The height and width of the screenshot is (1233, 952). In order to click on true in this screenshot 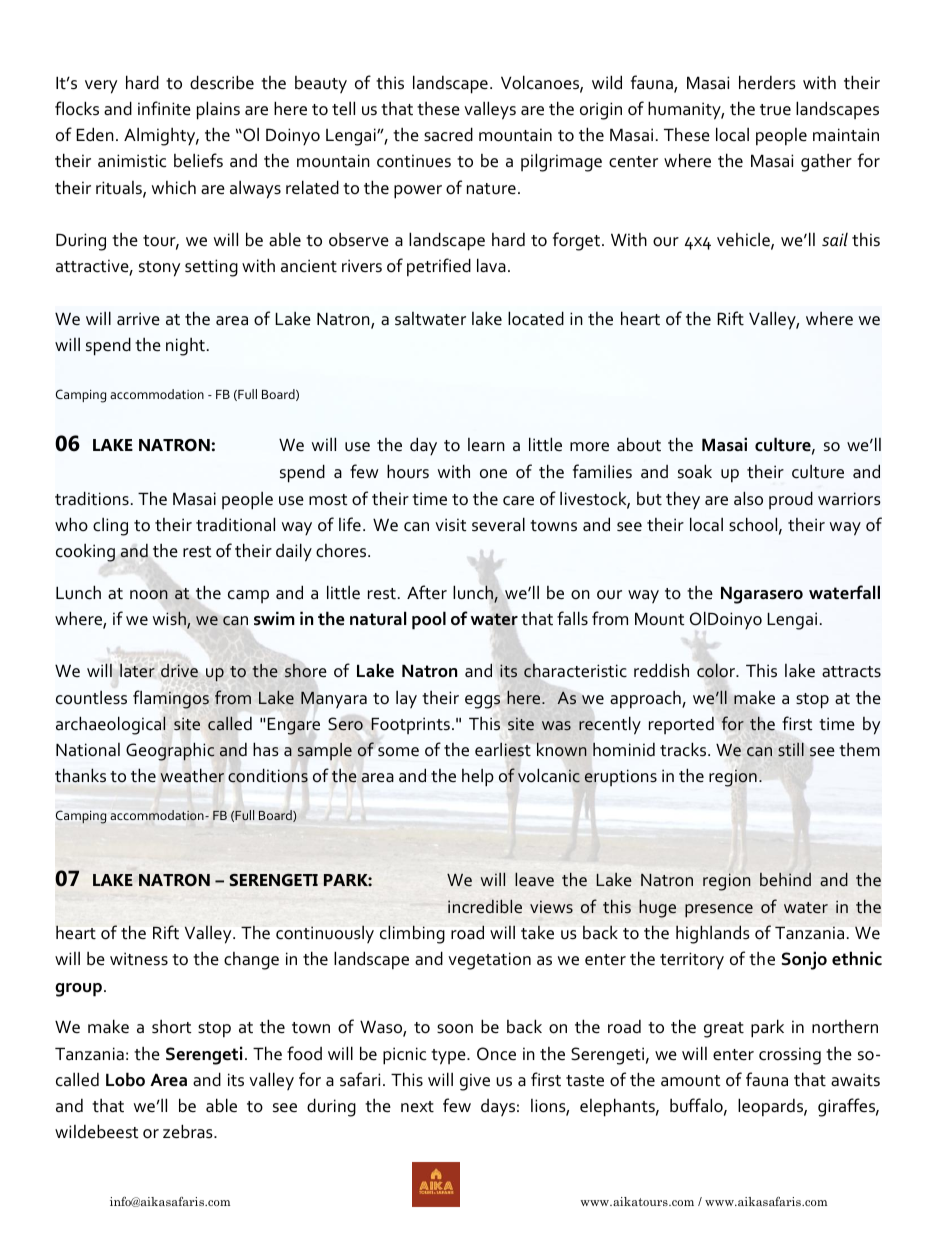, I will do `click(775, 110)`.
